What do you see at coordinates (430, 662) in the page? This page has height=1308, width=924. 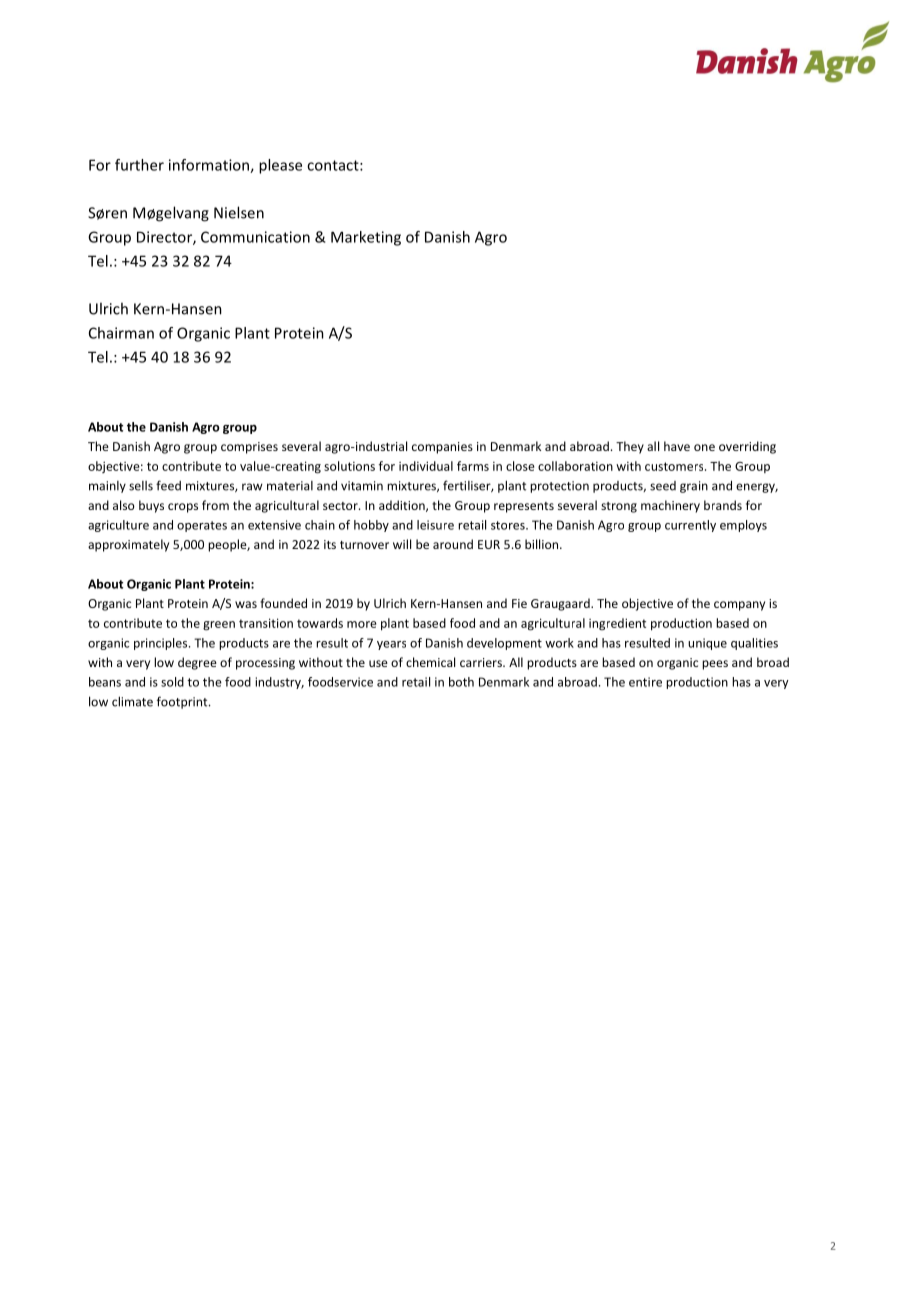 I see `chemical` at bounding box center [430, 662].
